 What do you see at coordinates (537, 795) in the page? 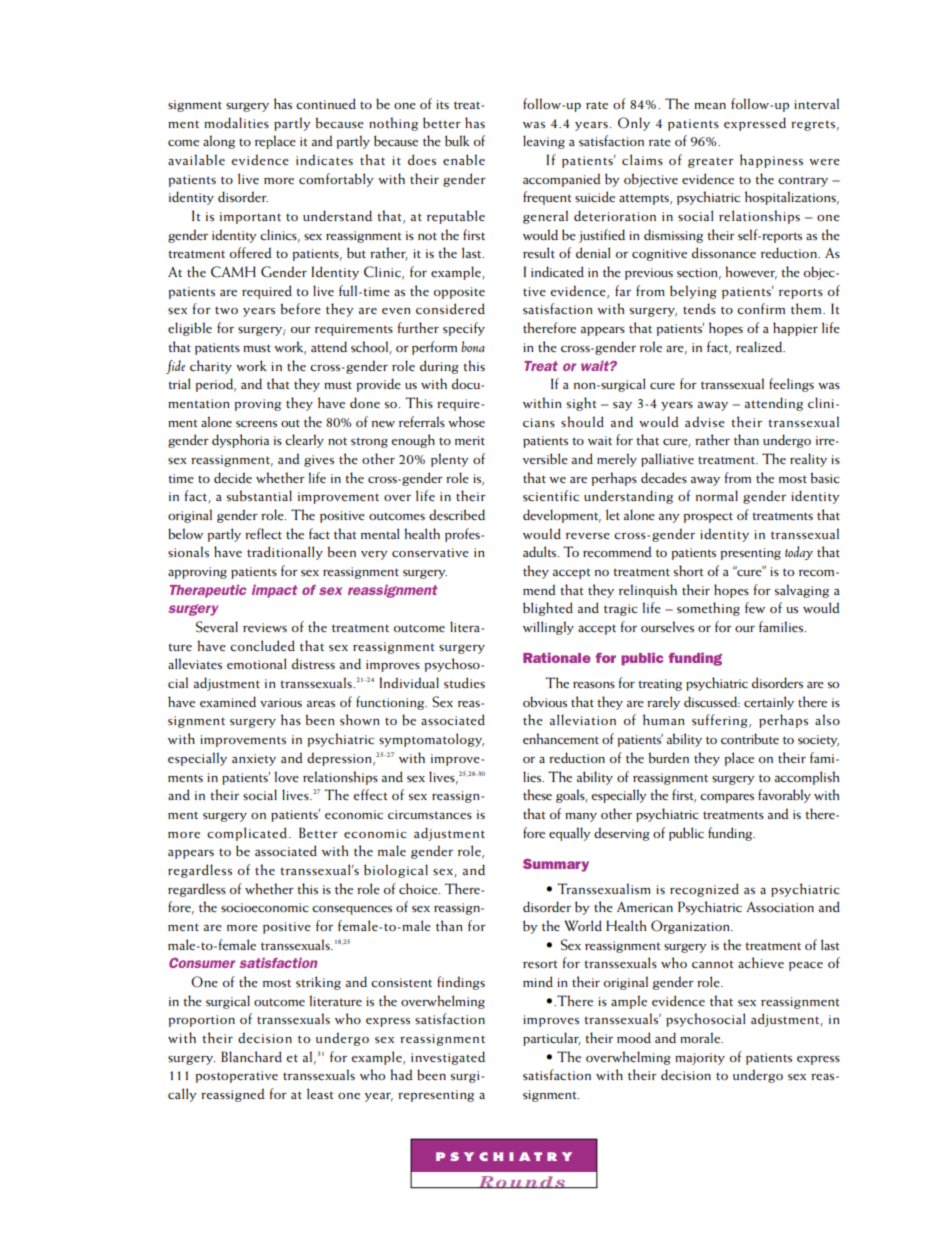
I see `these` at bounding box center [537, 795].
